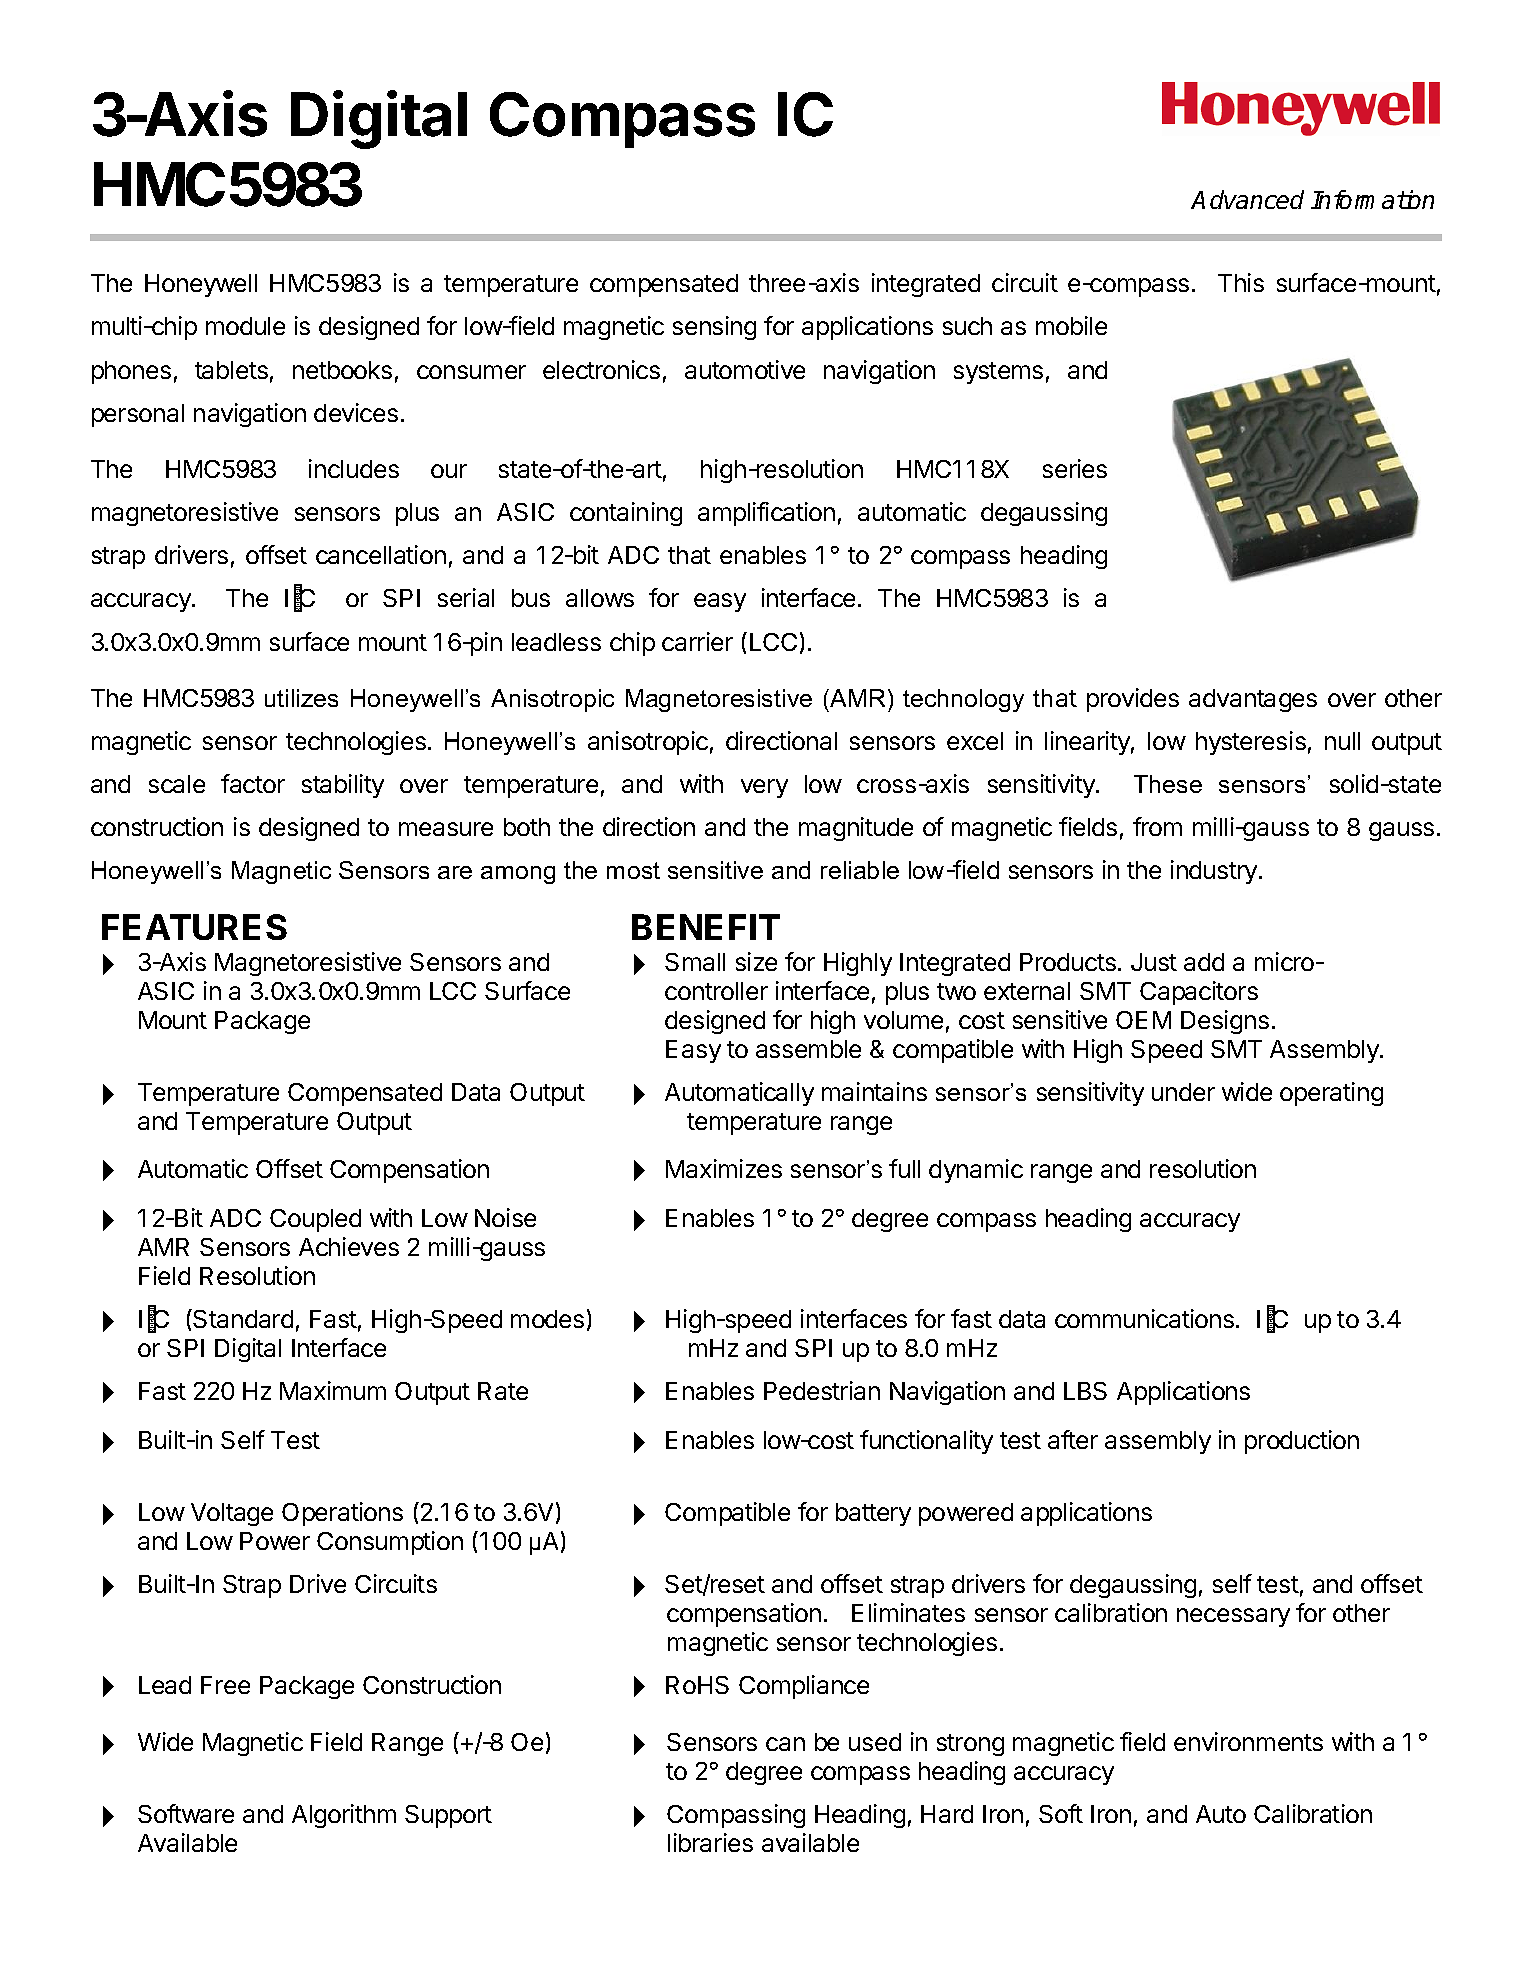 The image size is (1532, 1982). What do you see at coordinates (710, 1842) in the image?
I see `libraries` at bounding box center [710, 1842].
